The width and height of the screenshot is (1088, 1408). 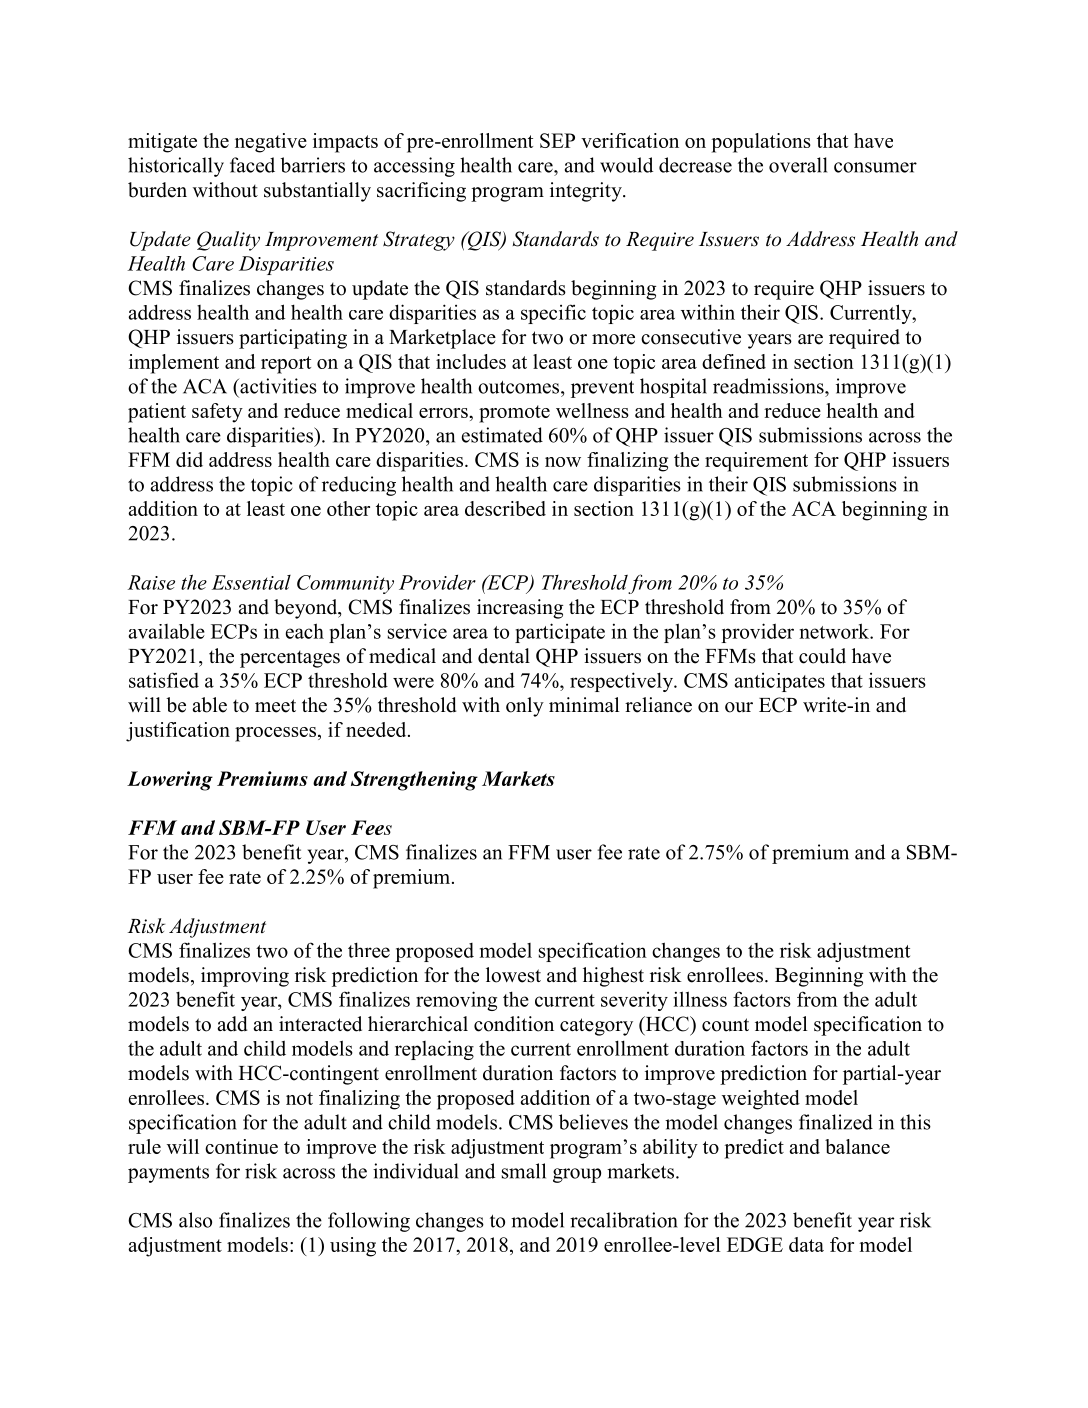 What do you see at coordinates (524, 1171) in the screenshot?
I see `small` at bounding box center [524, 1171].
